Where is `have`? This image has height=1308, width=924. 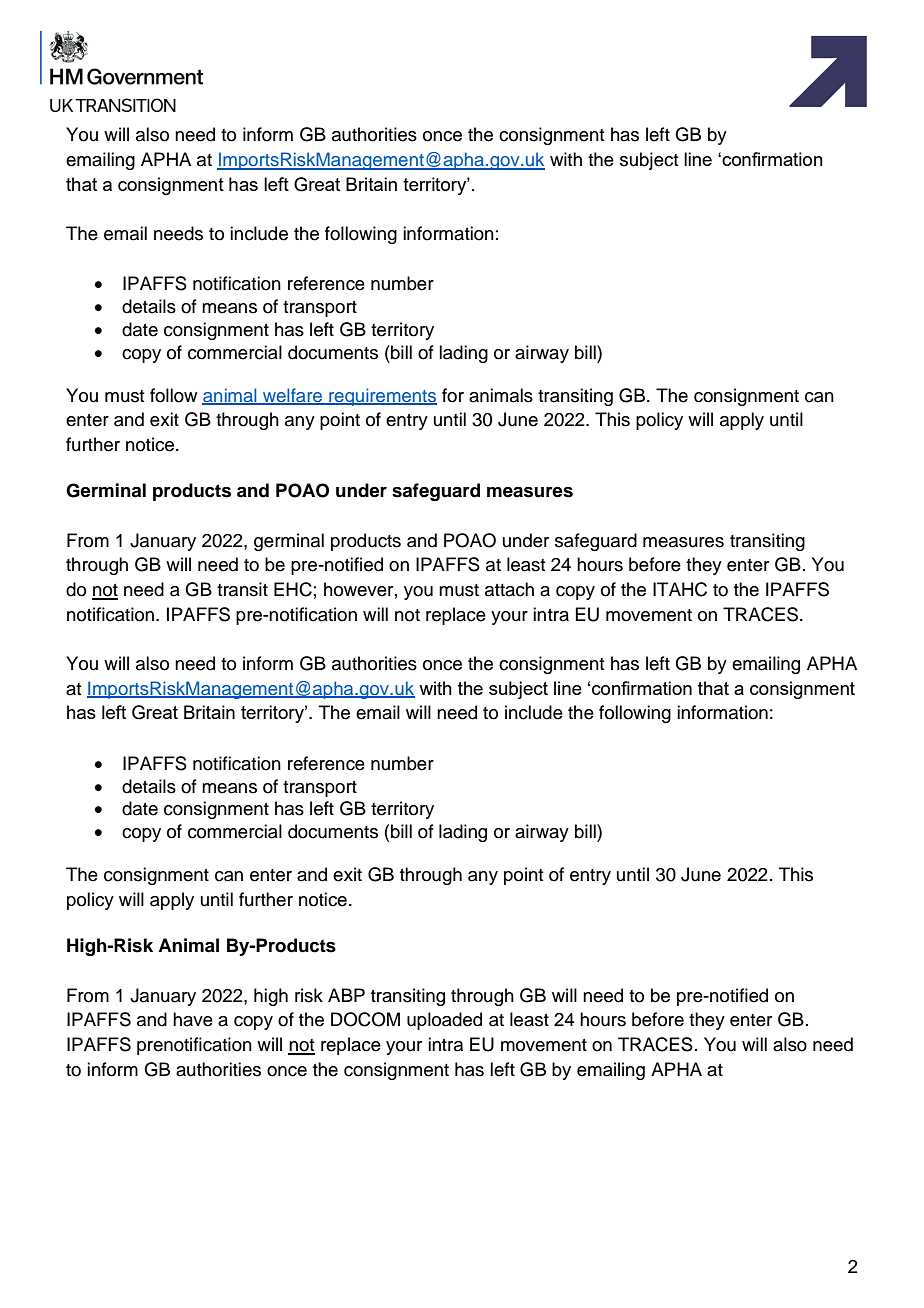 have is located at coordinates (193, 1019).
